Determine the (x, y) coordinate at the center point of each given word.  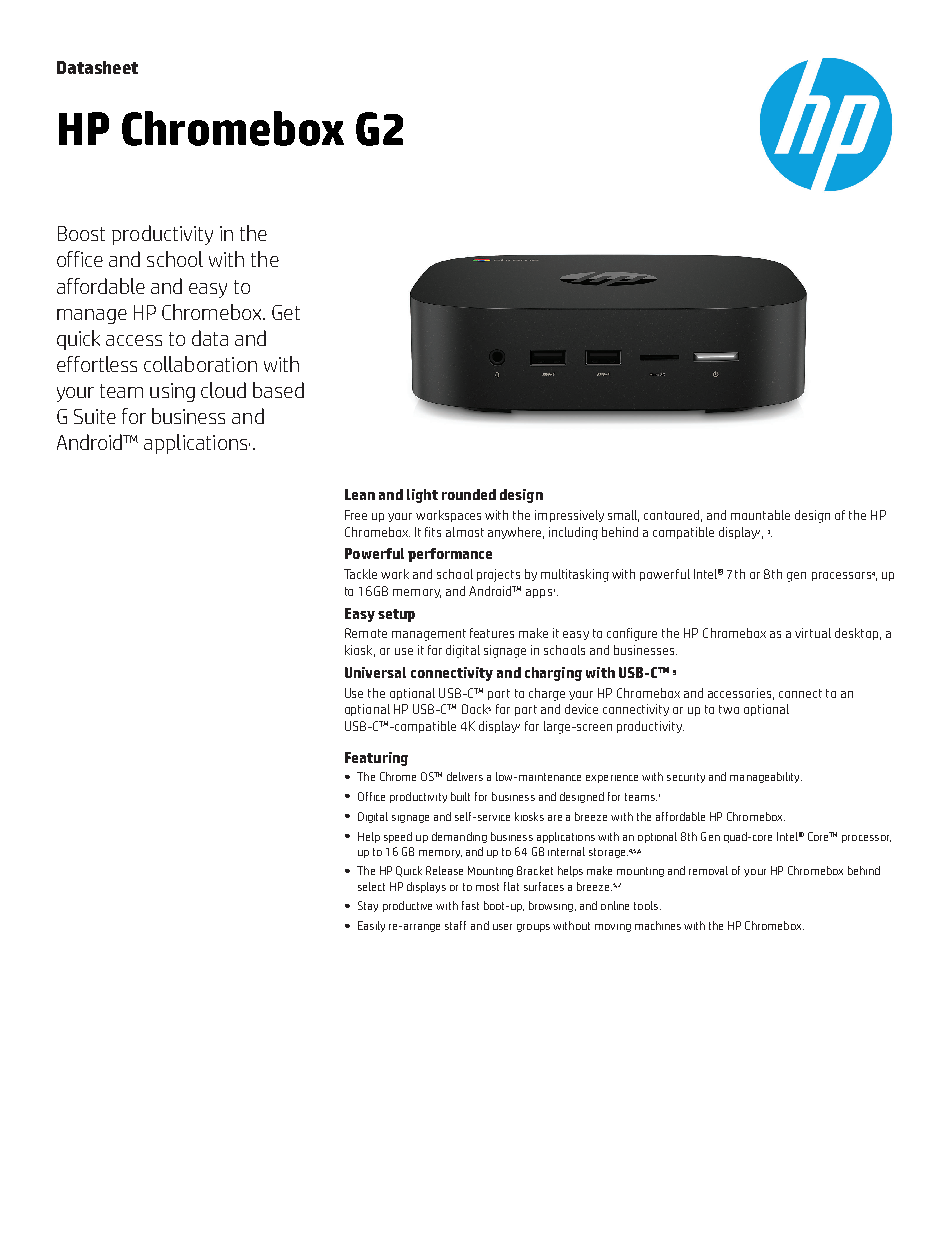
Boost (81, 233)
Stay (368, 906)
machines (658, 925)
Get (286, 312)
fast (470, 905)
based (278, 390)
